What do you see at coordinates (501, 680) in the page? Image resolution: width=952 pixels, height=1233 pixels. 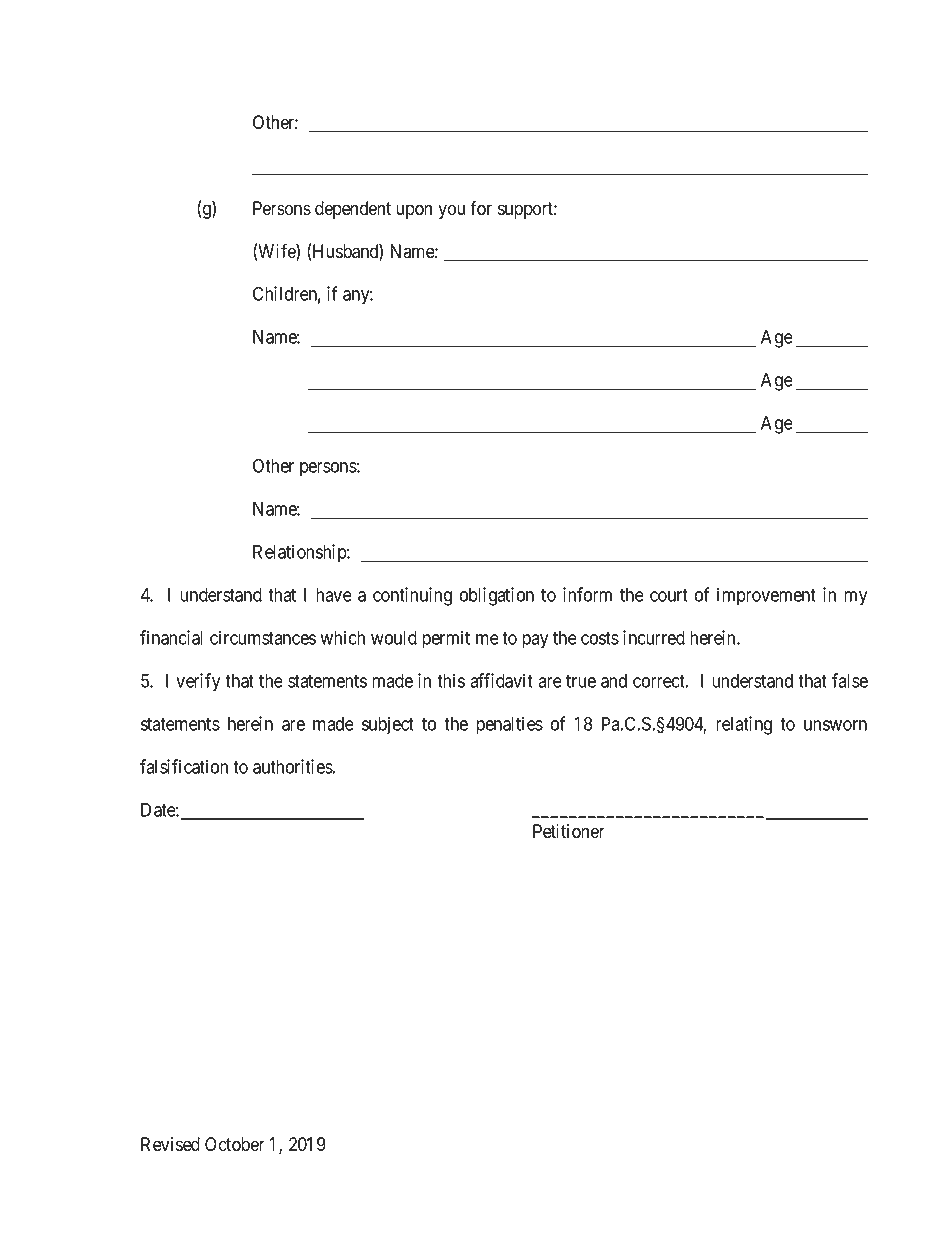 I see `affidavit` at bounding box center [501, 680].
